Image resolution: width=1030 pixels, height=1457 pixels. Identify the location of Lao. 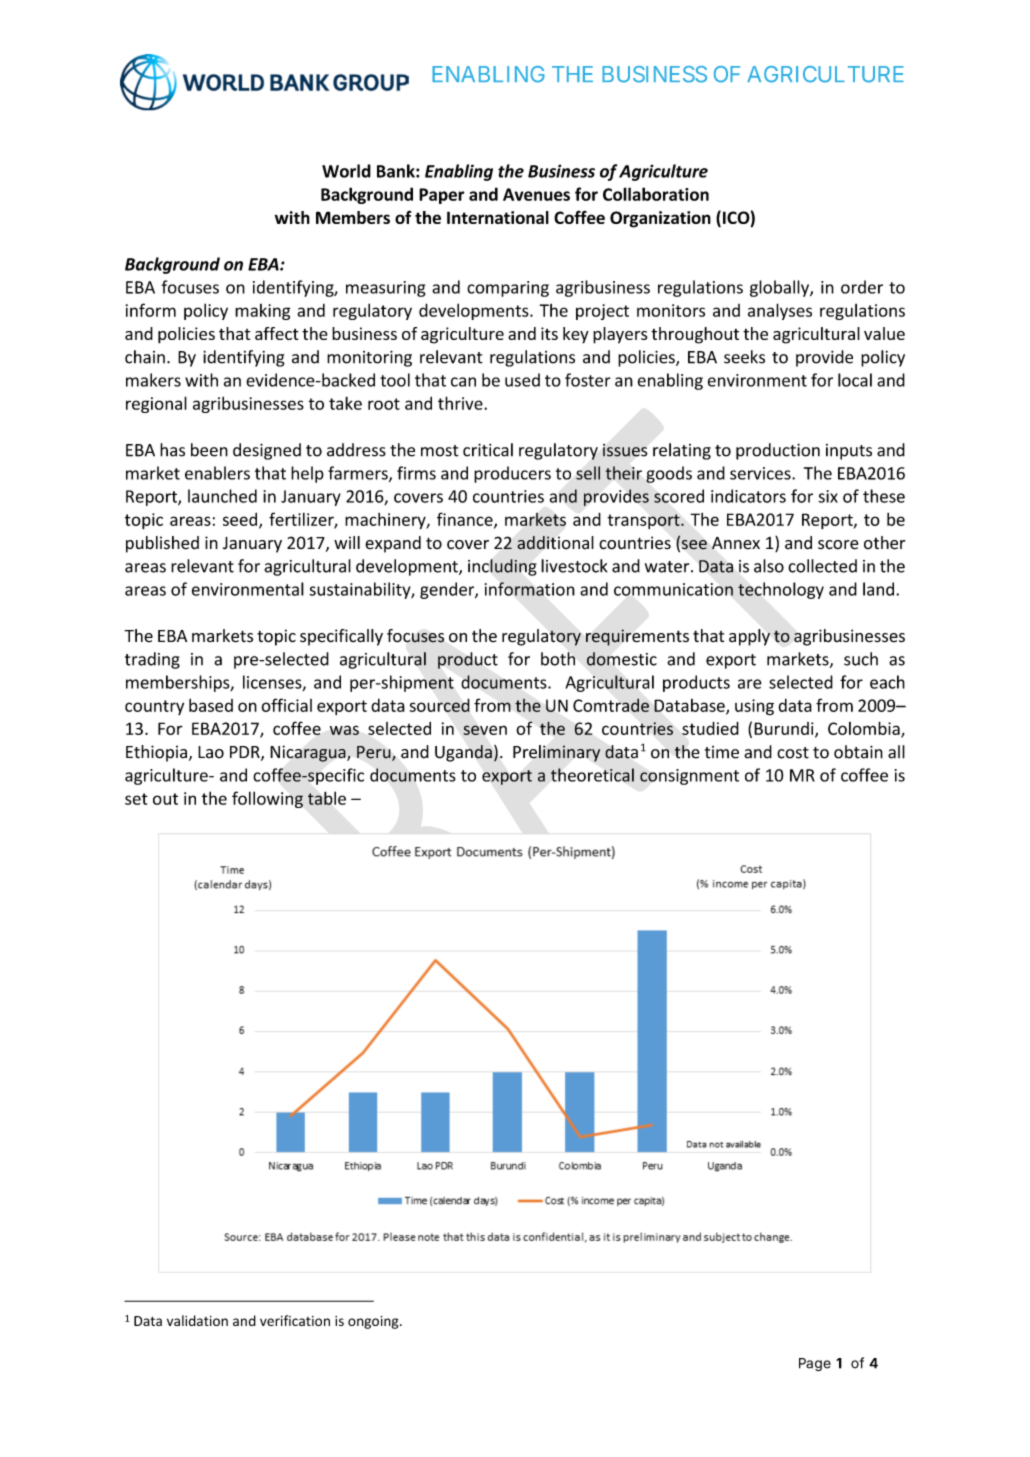
(211, 752).
